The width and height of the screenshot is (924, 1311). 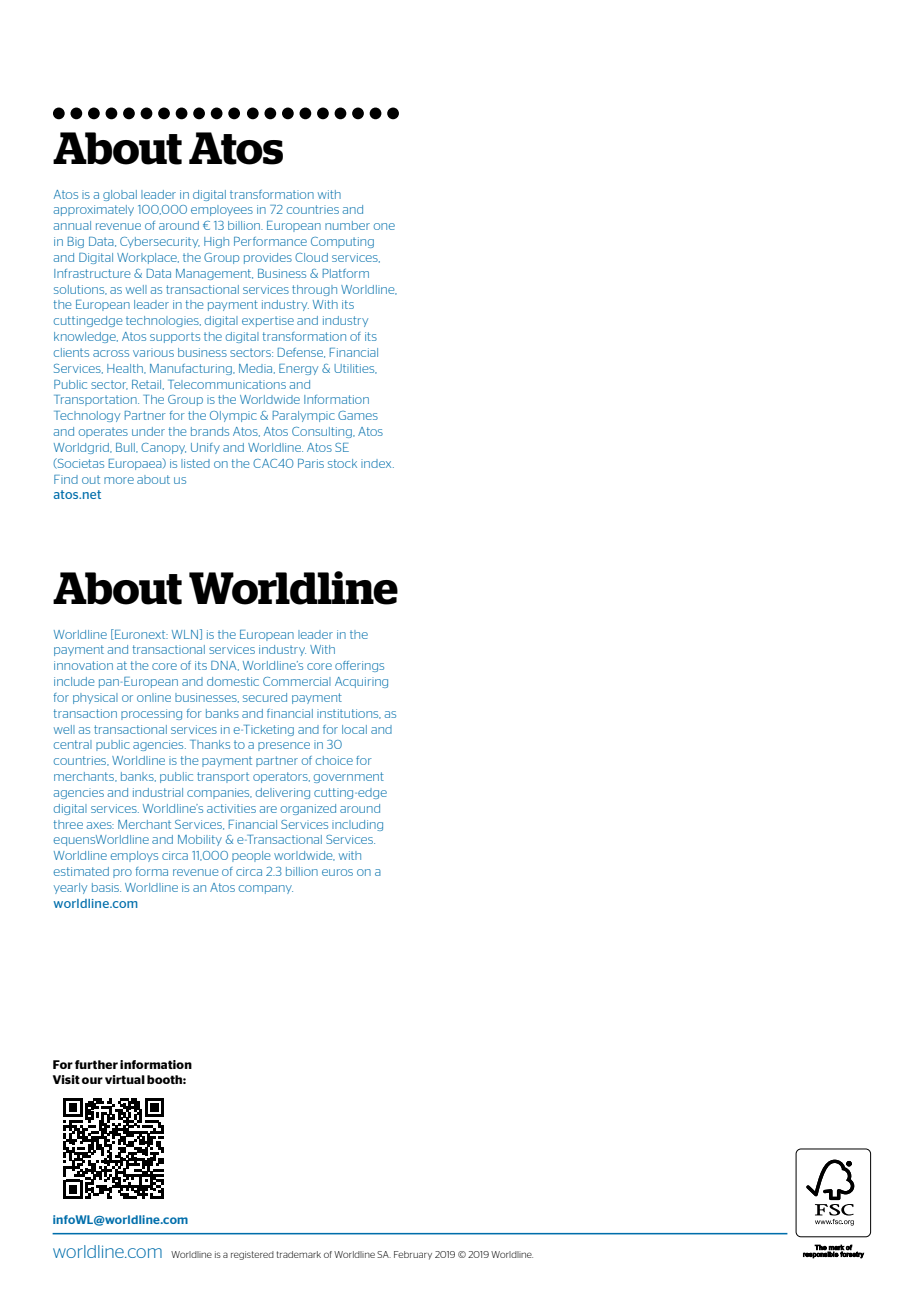 What do you see at coordinates (94, 210) in the screenshot?
I see `approximately` at bounding box center [94, 210].
